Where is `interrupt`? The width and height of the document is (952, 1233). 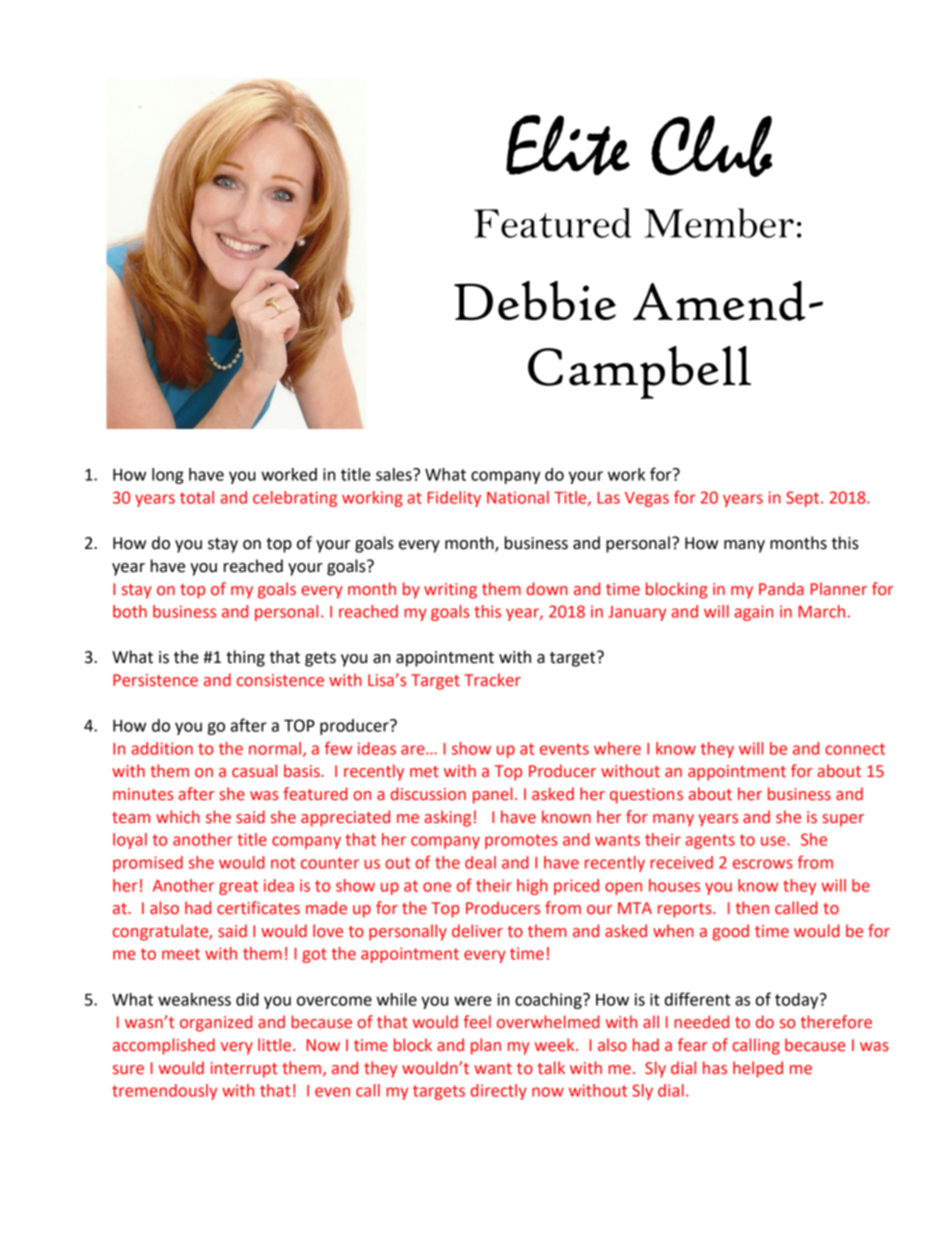 interrupt is located at coordinates (244, 1070).
